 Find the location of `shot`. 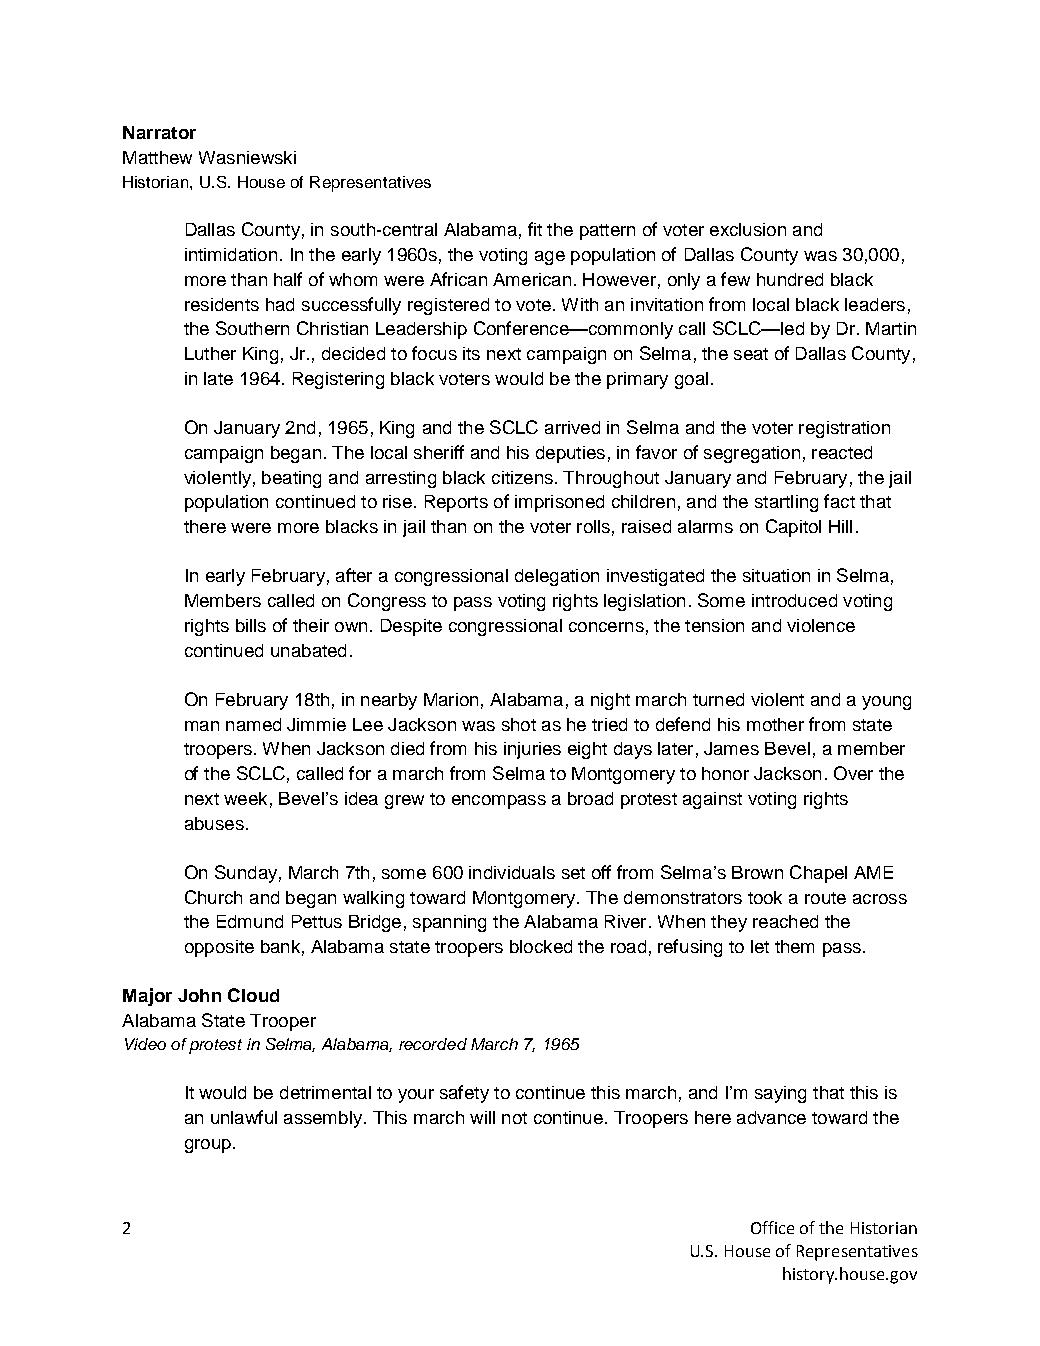

shot is located at coordinates (519, 724).
